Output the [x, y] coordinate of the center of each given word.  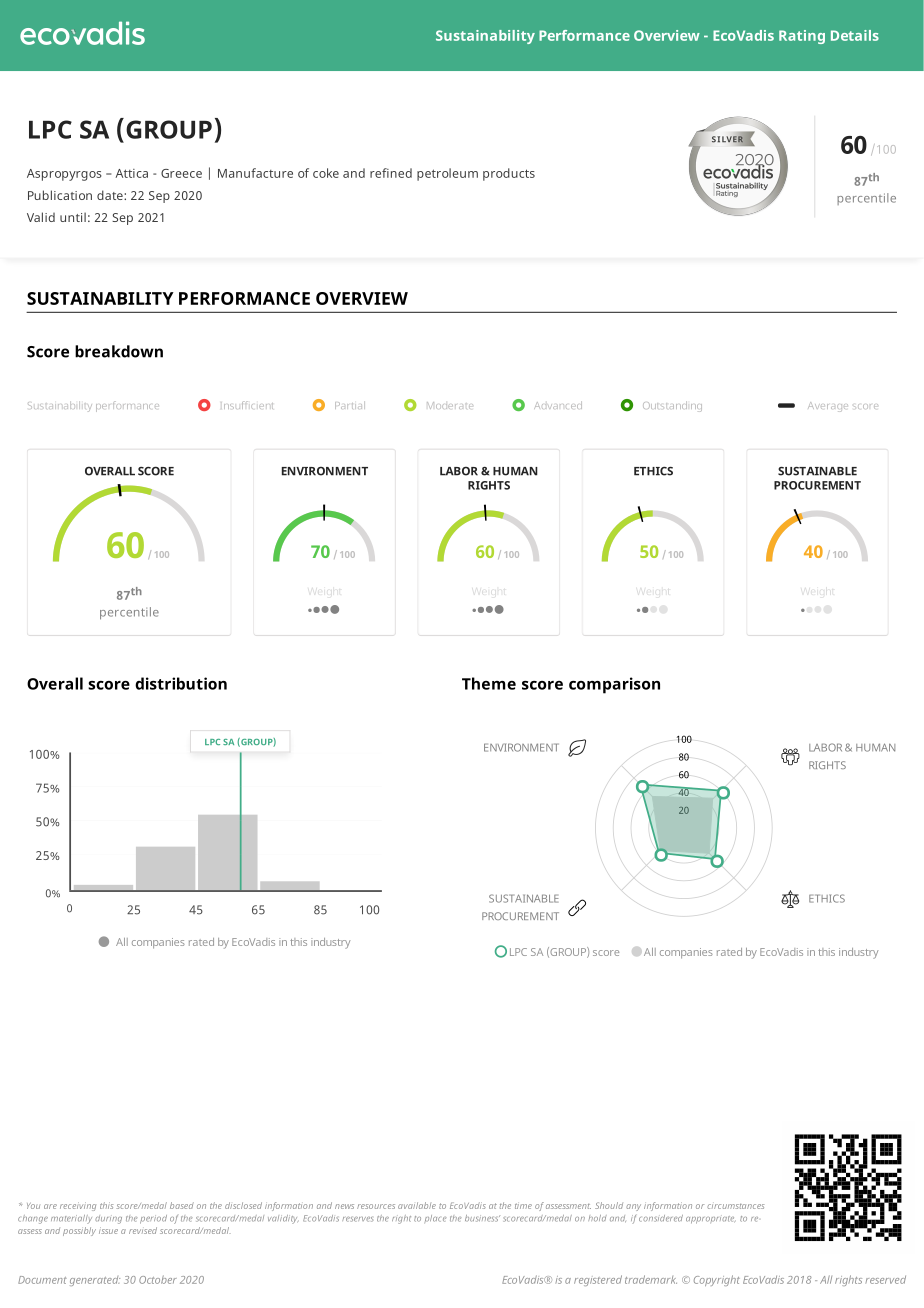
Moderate [450, 405]
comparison [614, 685]
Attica [131, 173]
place [435, 1218]
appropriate [710, 1220]
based [182, 1205]
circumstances [735, 1206]
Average [828, 407]
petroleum [447, 174]
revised [143, 1230]
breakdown [119, 351]
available [417, 1205]
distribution [181, 683]
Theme [489, 683]
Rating [802, 37]
